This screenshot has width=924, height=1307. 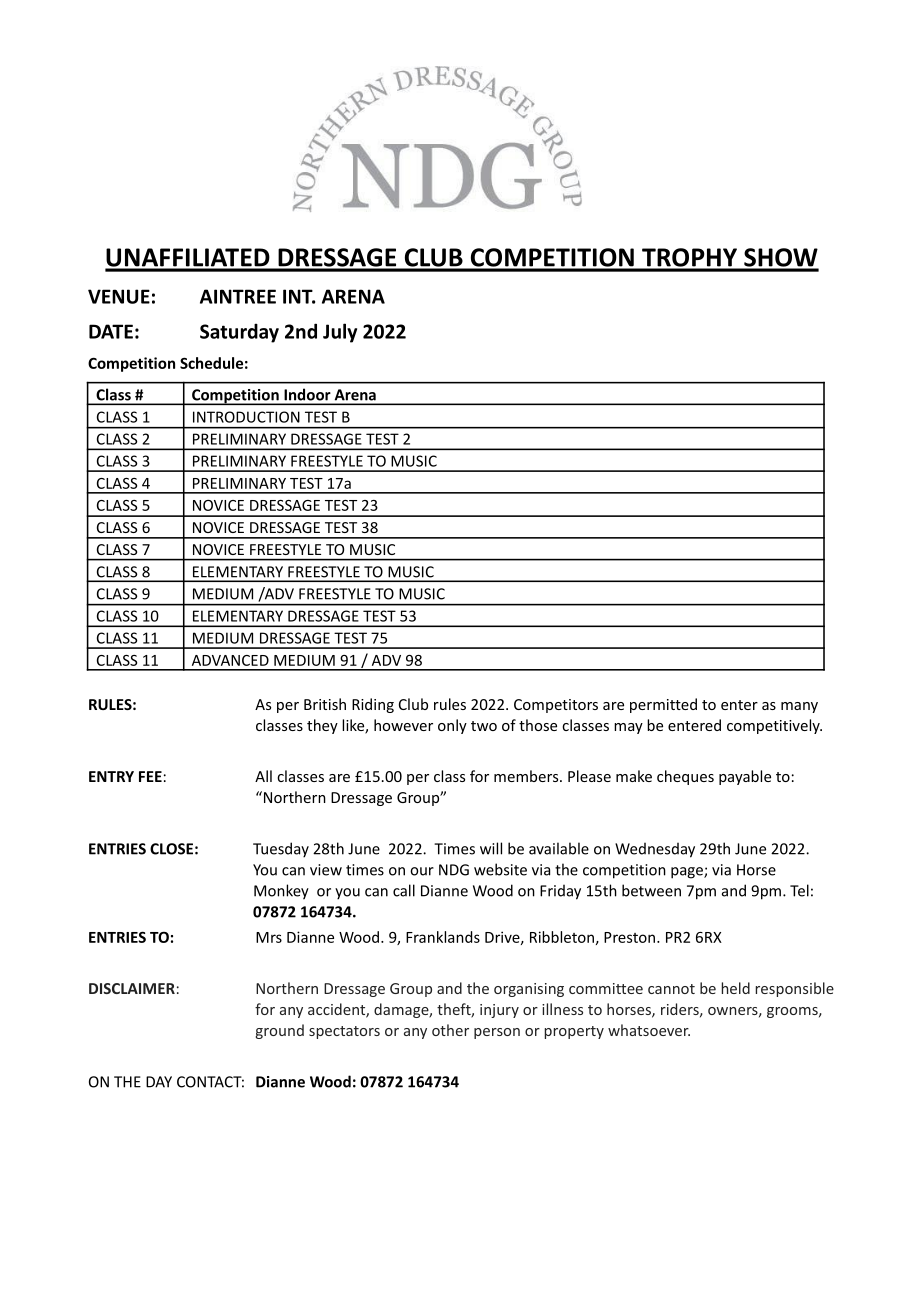 What do you see at coordinates (450, 1030) in the screenshot?
I see `other` at bounding box center [450, 1030].
